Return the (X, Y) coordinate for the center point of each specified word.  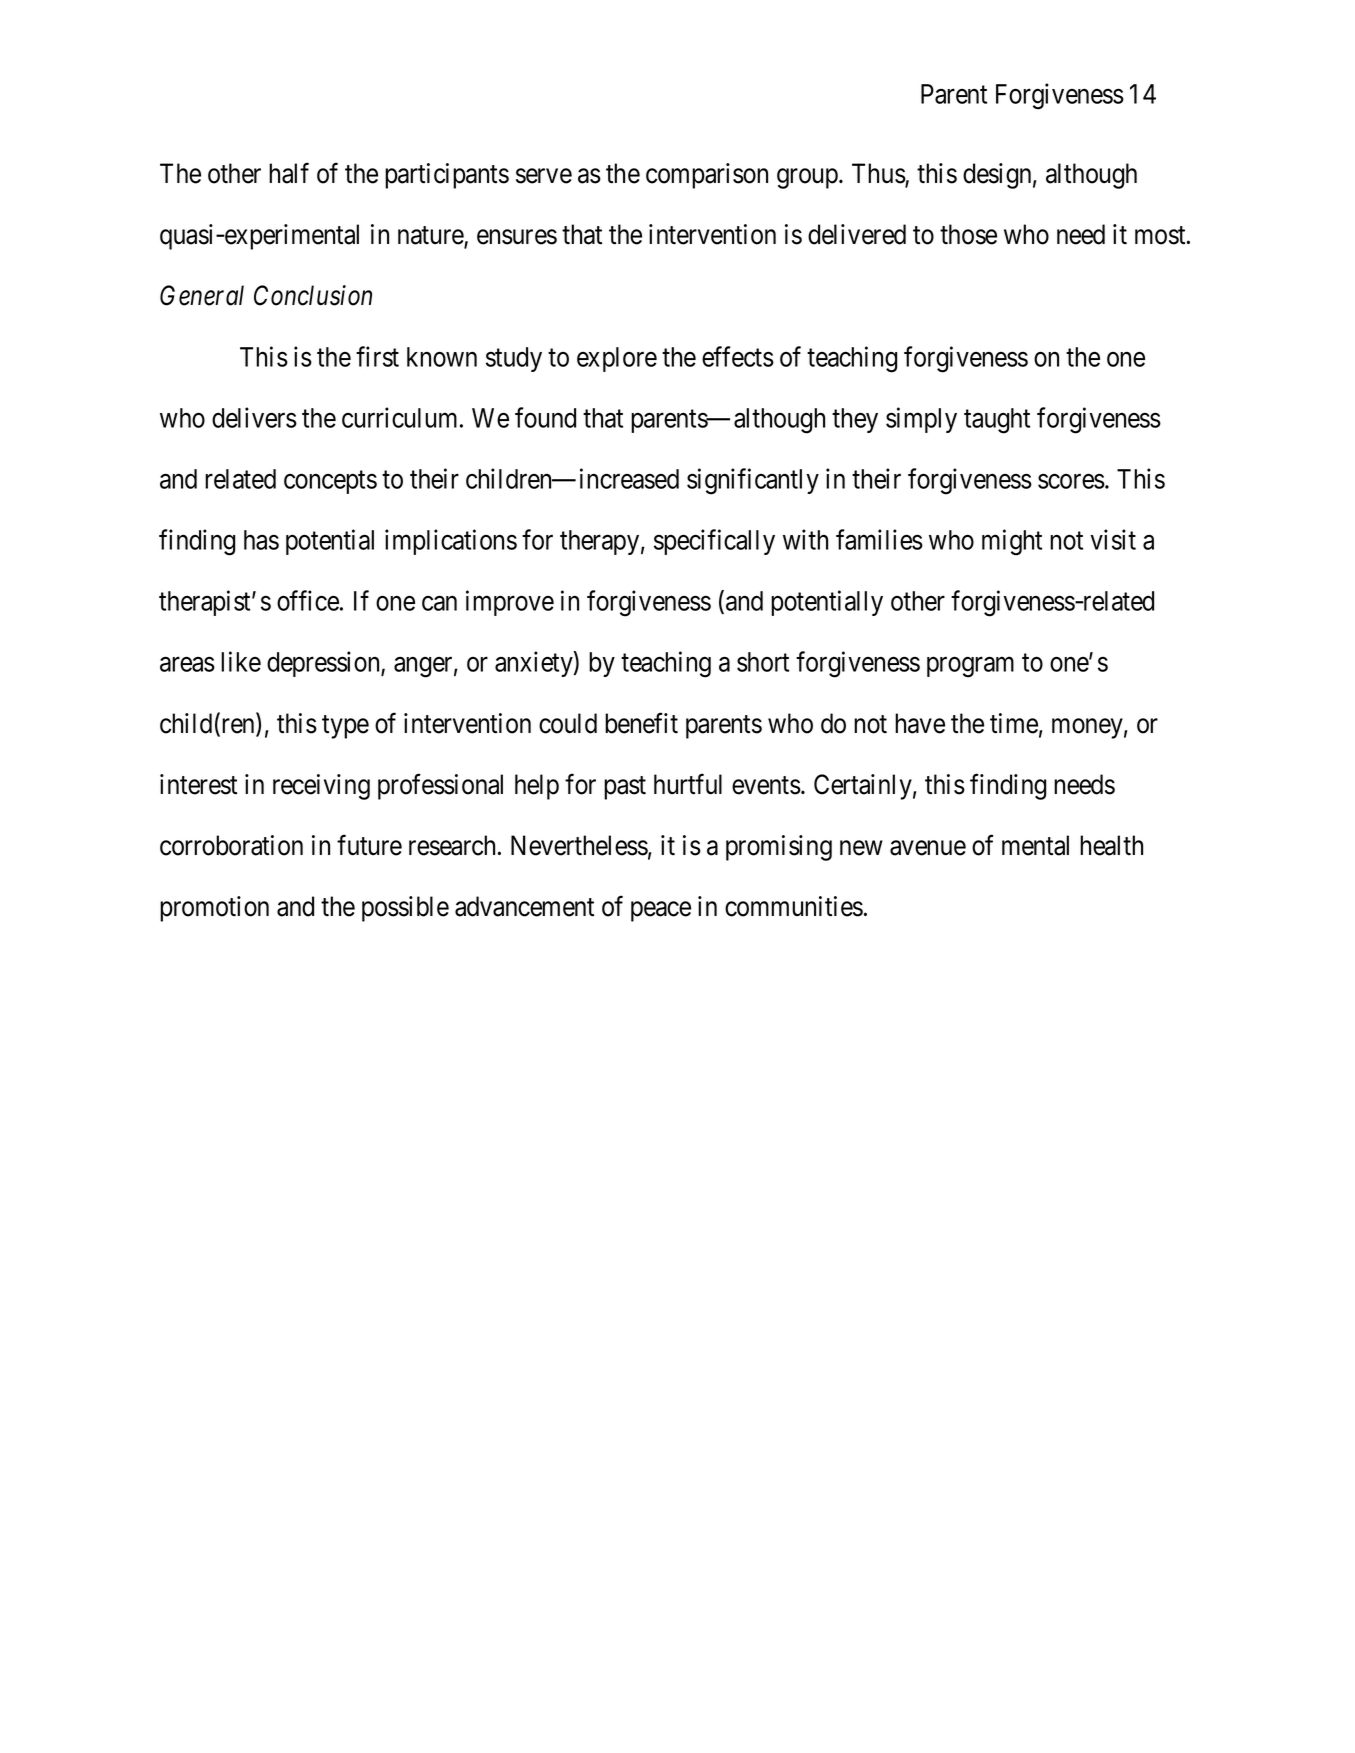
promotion (214, 909)
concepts (330, 482)
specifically (714, 542)
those (968, 234)
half (289, 173)
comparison (707, 176)
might (1012, 542)
